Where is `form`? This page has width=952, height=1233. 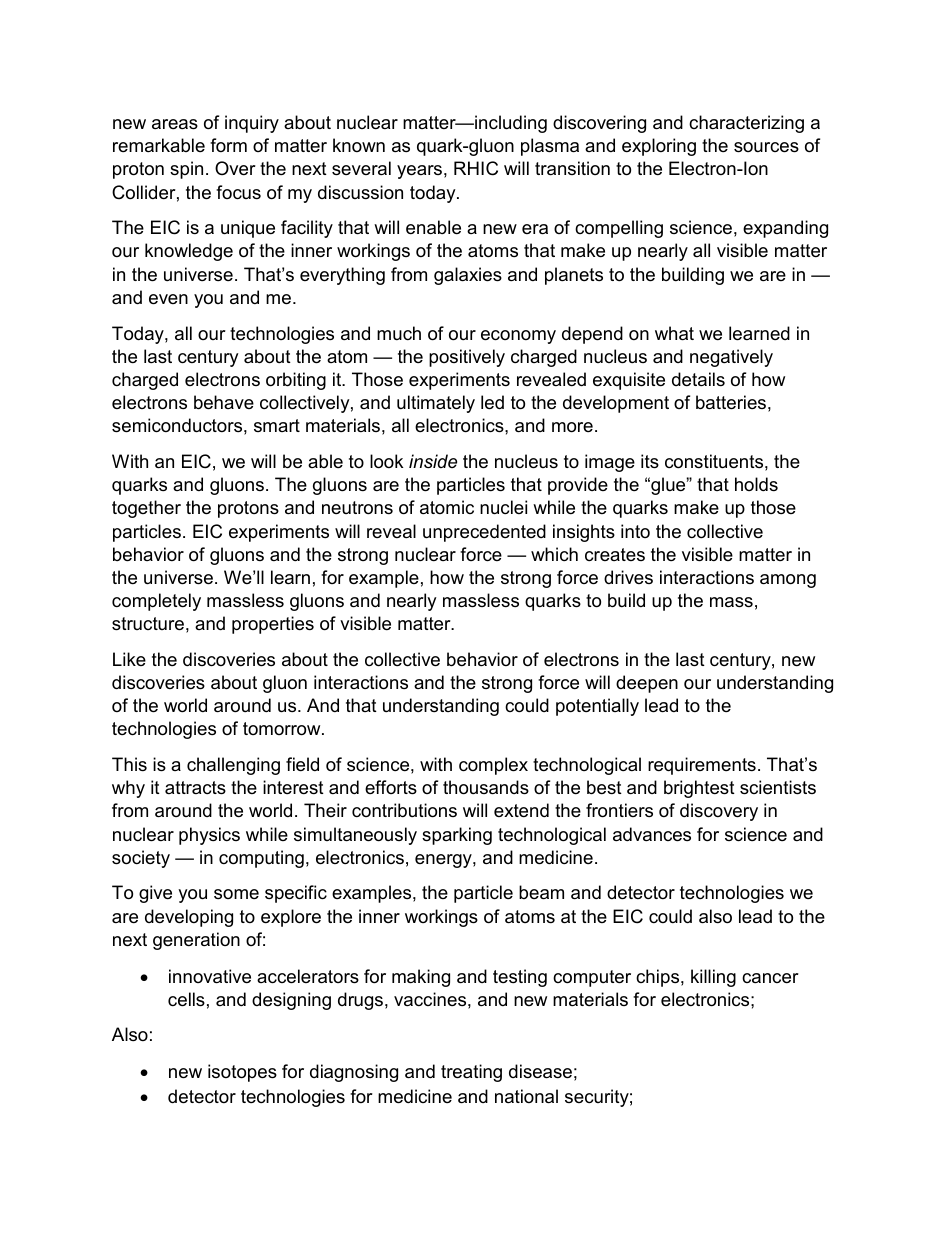 form is located at coordinates (228, 145).
